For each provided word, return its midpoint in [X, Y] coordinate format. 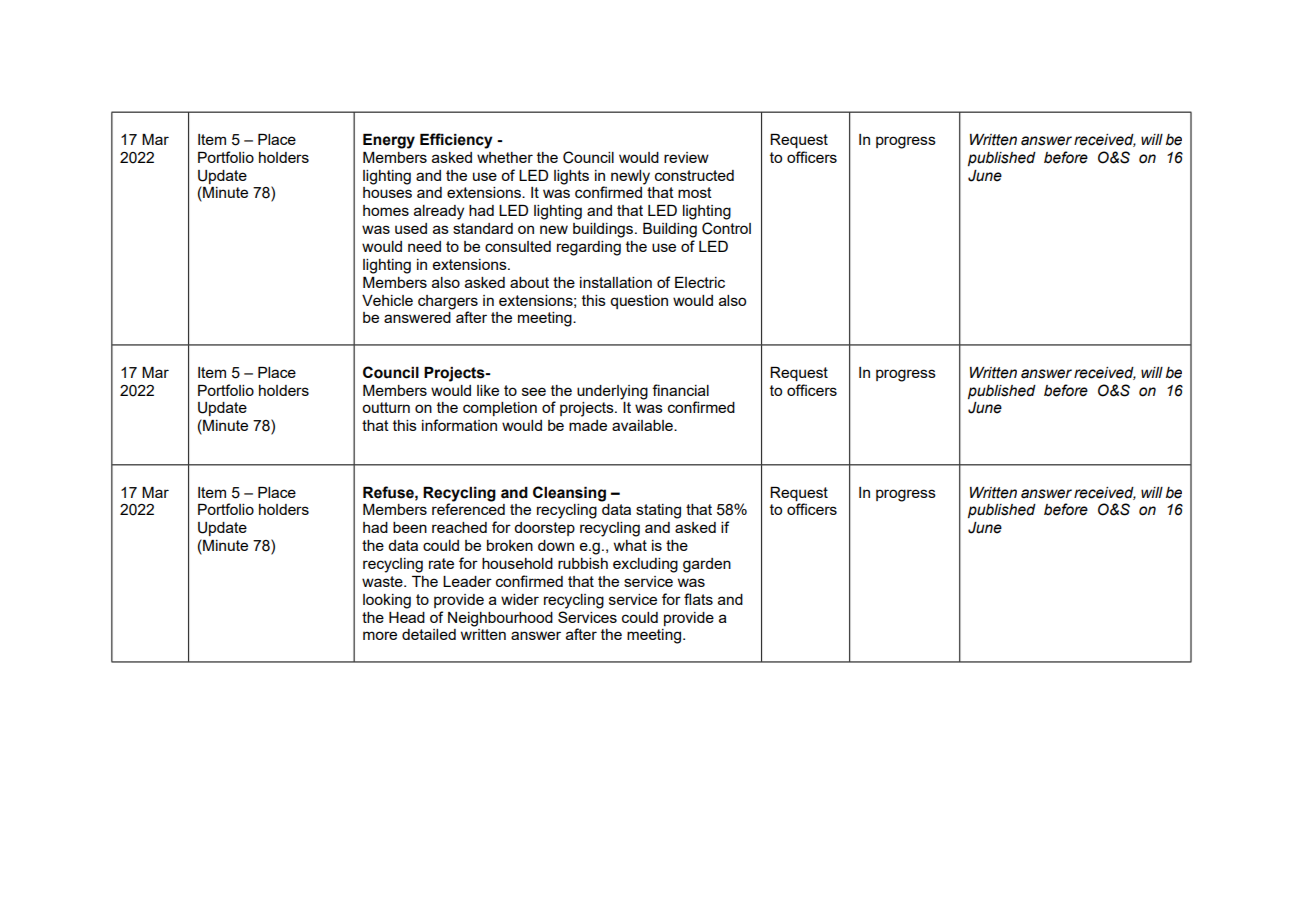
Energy [389, 141]
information [459, 425]
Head [407, 617]
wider [520, 599]
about [529, 282]
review [686, 157]
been [410, 527]
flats [698, 599]
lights [571, 177]
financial [680, 390]
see [534, 391]
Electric [700, 282]
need [424, 246]
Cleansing [569, 494]
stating [658, 511]
